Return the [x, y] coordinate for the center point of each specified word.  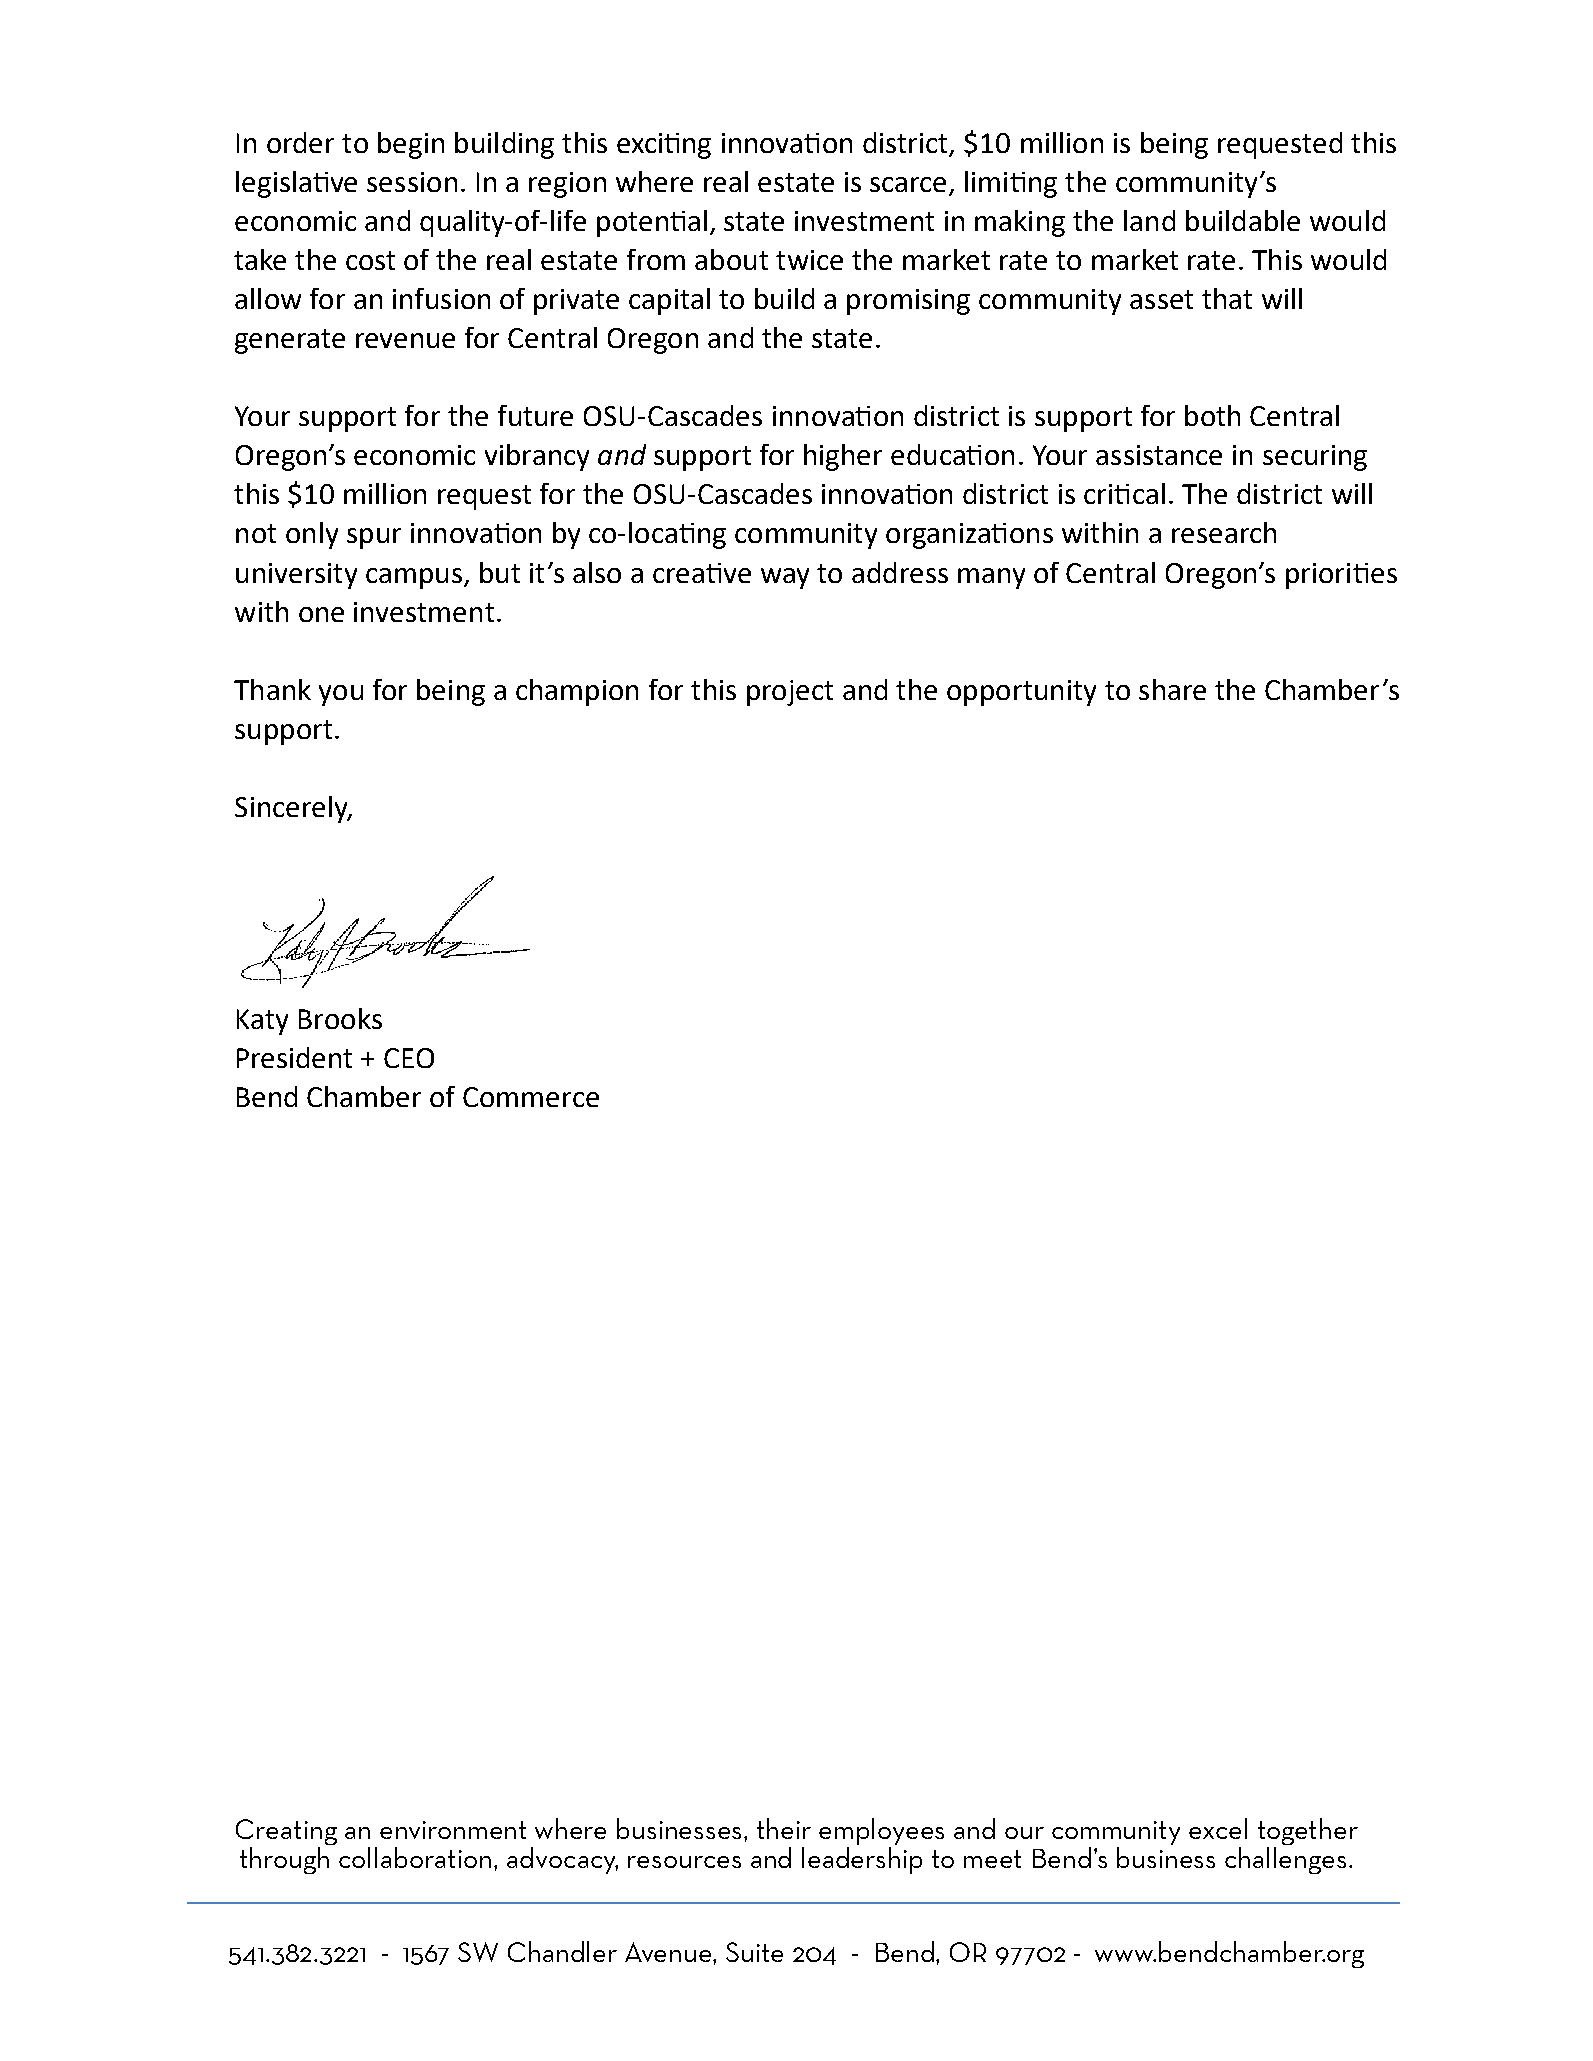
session [412, 182]
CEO [409, 1058]
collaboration [415, 1857]
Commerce [531, 1097]
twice [809, 260]
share [1172, 689]
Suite [754, 1952]
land [1149, 220]
